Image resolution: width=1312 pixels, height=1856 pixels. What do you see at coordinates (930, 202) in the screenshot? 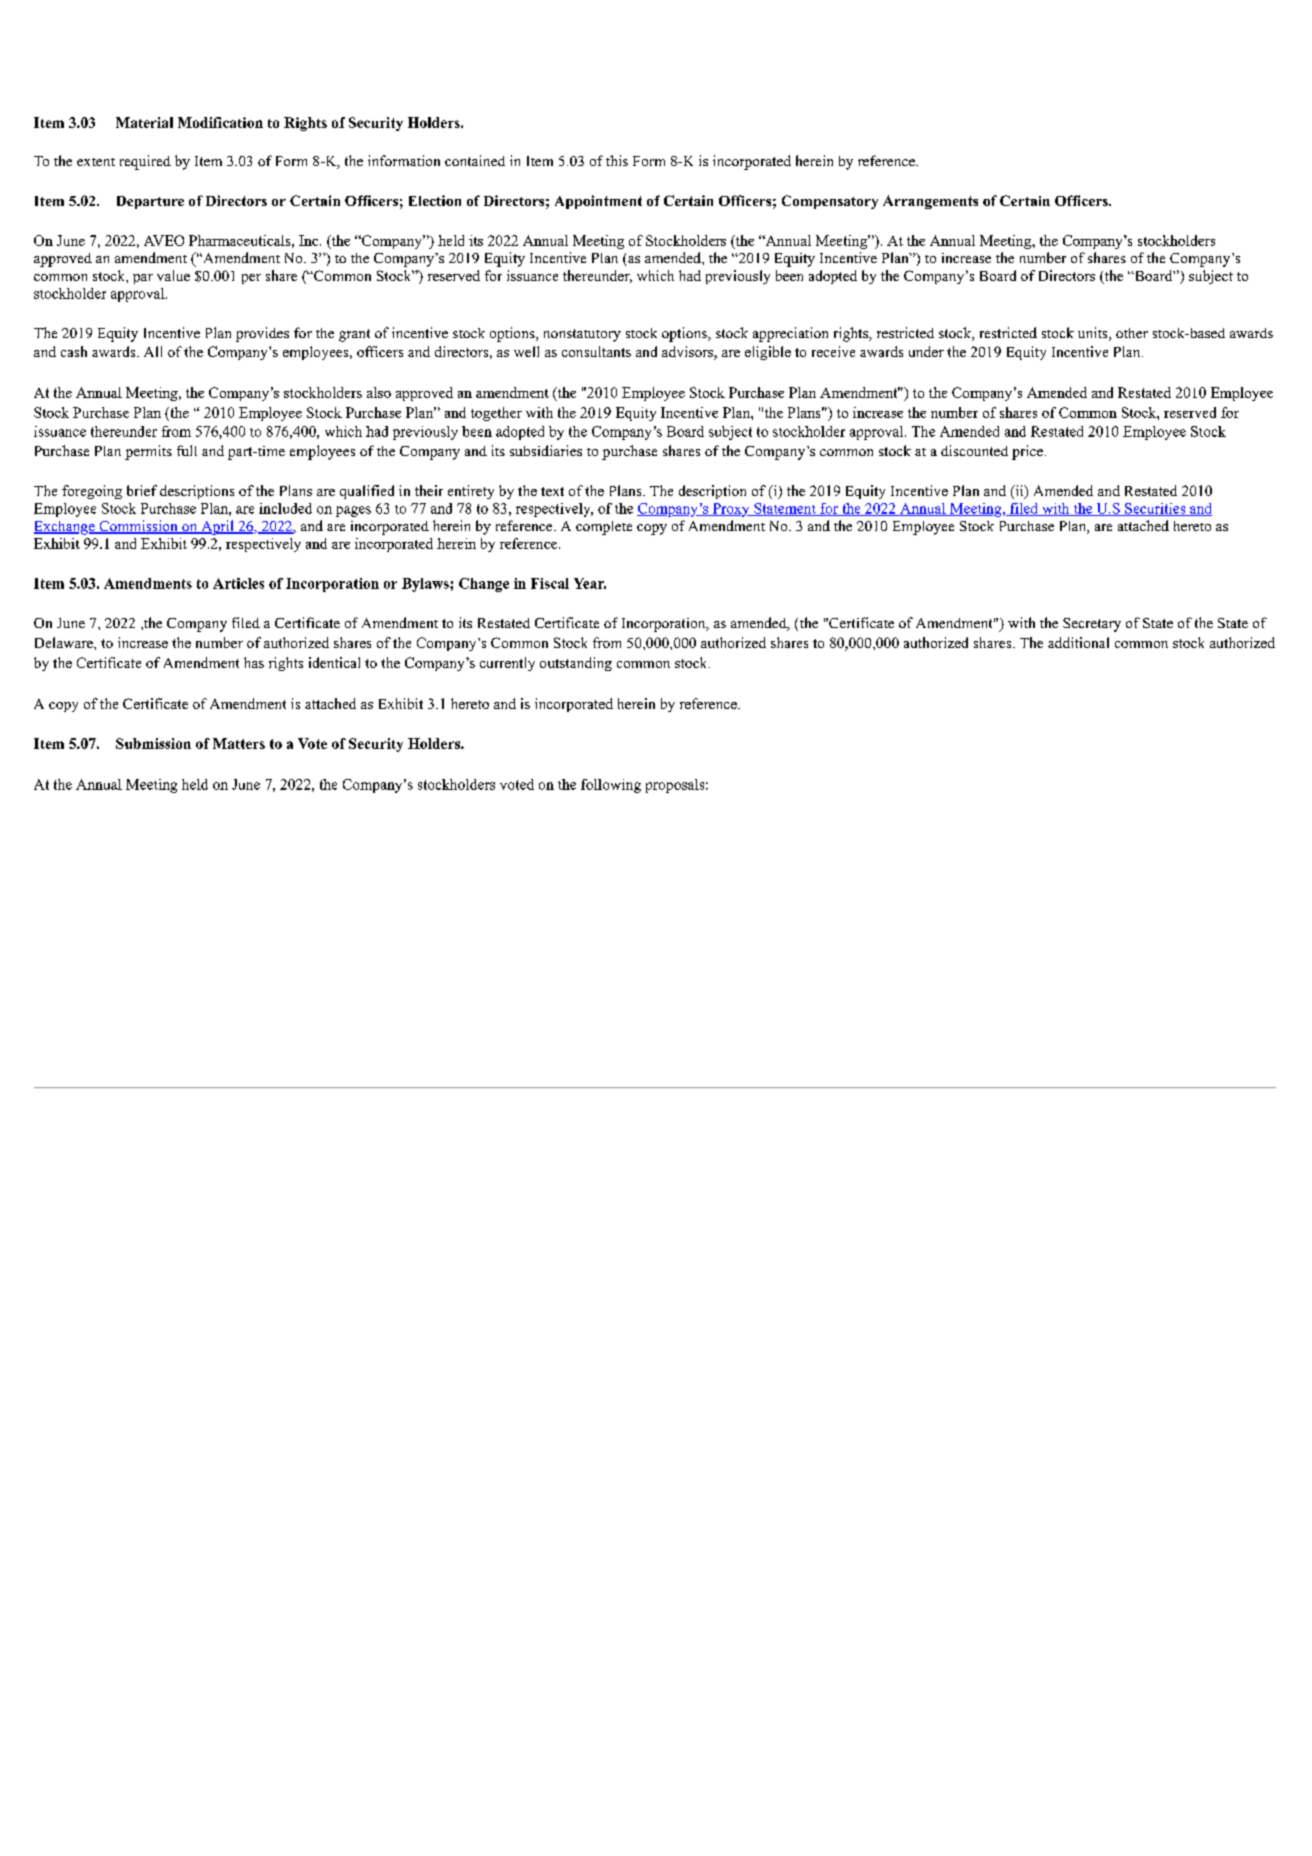
I see `Arrangements` at bounding box center [930, 202].
